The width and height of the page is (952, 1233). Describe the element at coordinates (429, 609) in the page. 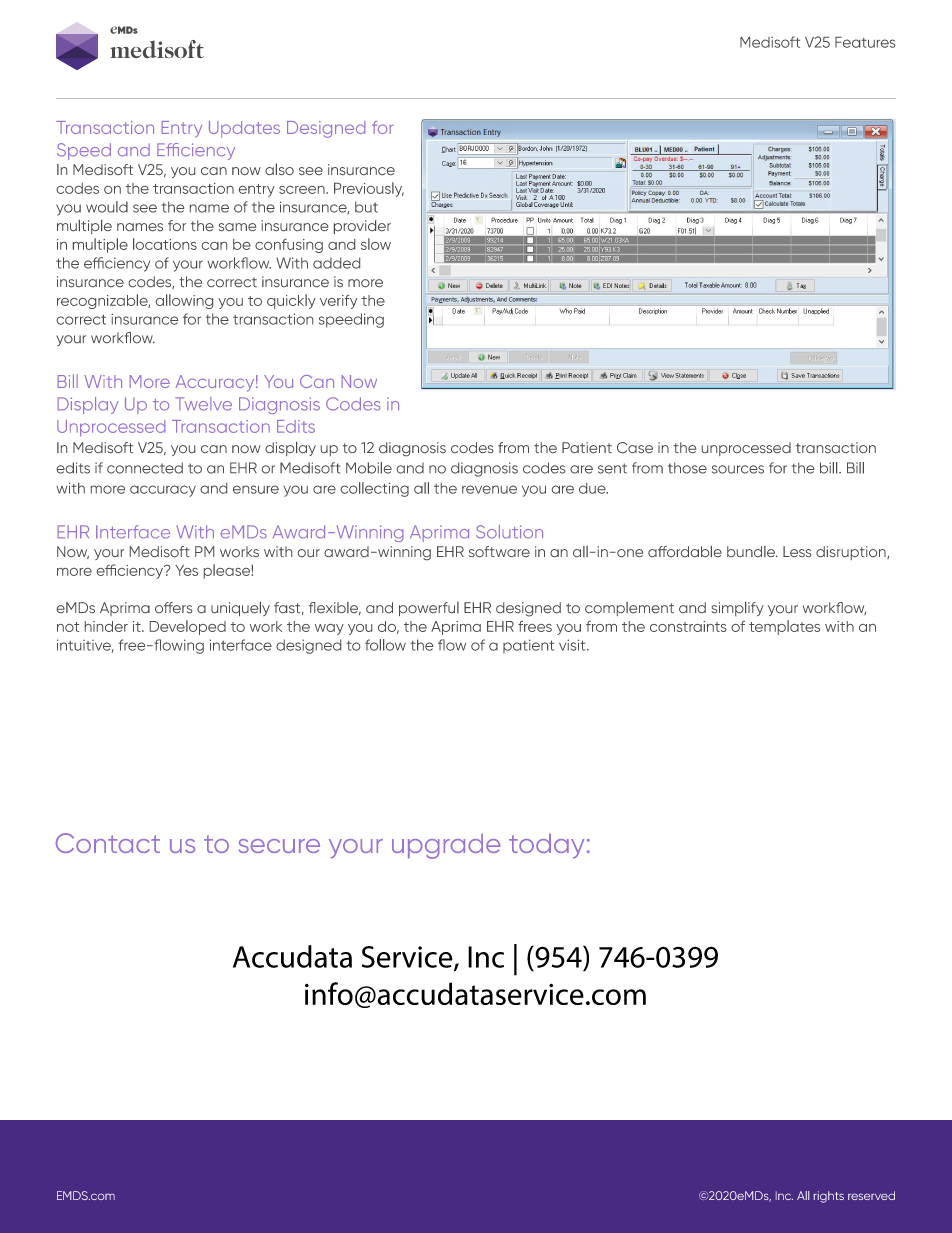

I see `powerful` at that location.
